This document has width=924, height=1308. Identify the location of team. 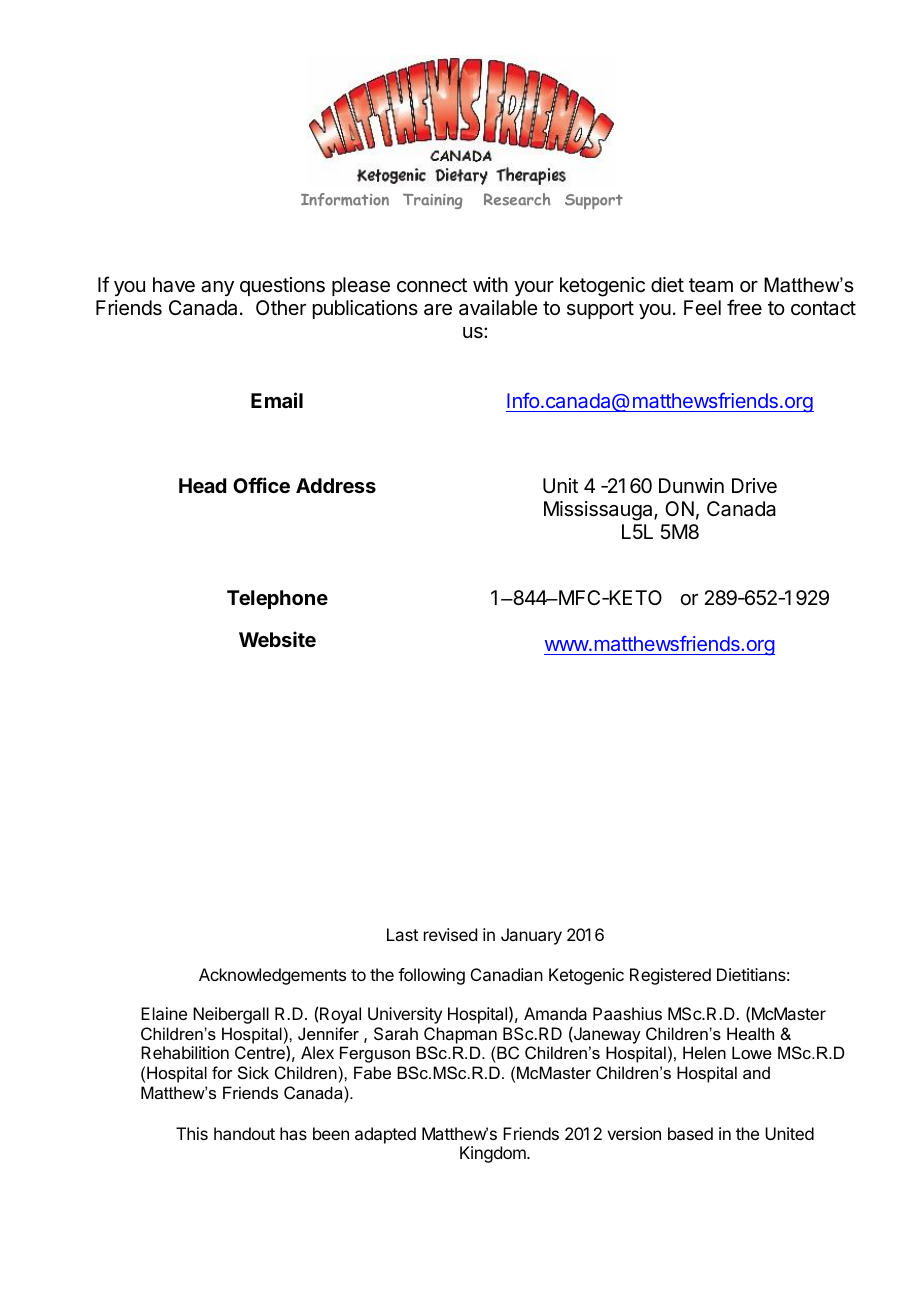
(711, 285).
